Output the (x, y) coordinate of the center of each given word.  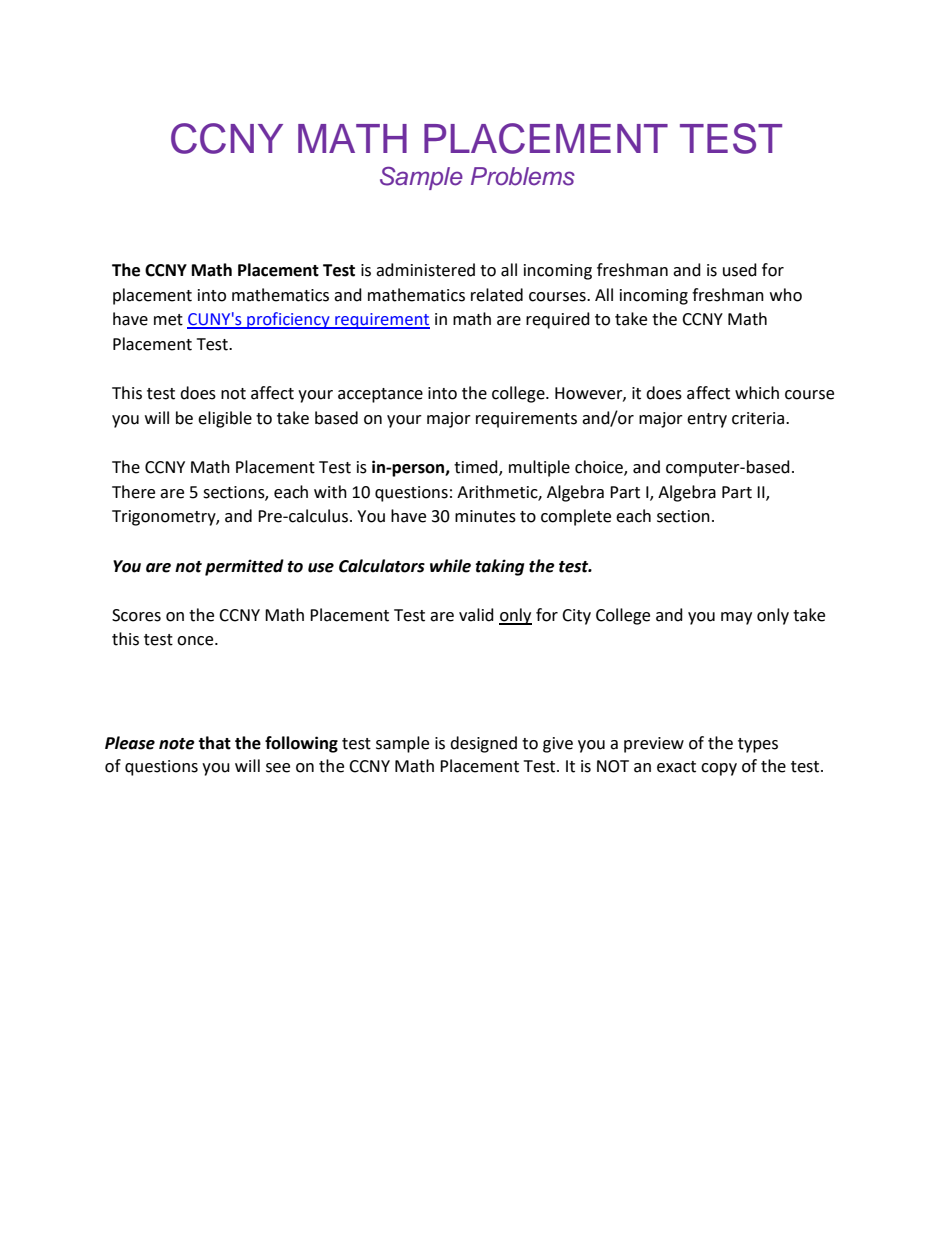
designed (483, 744)
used (740, 270)
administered (425, 270)
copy (719, 769)
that (214, 743)
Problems (523, 176)
